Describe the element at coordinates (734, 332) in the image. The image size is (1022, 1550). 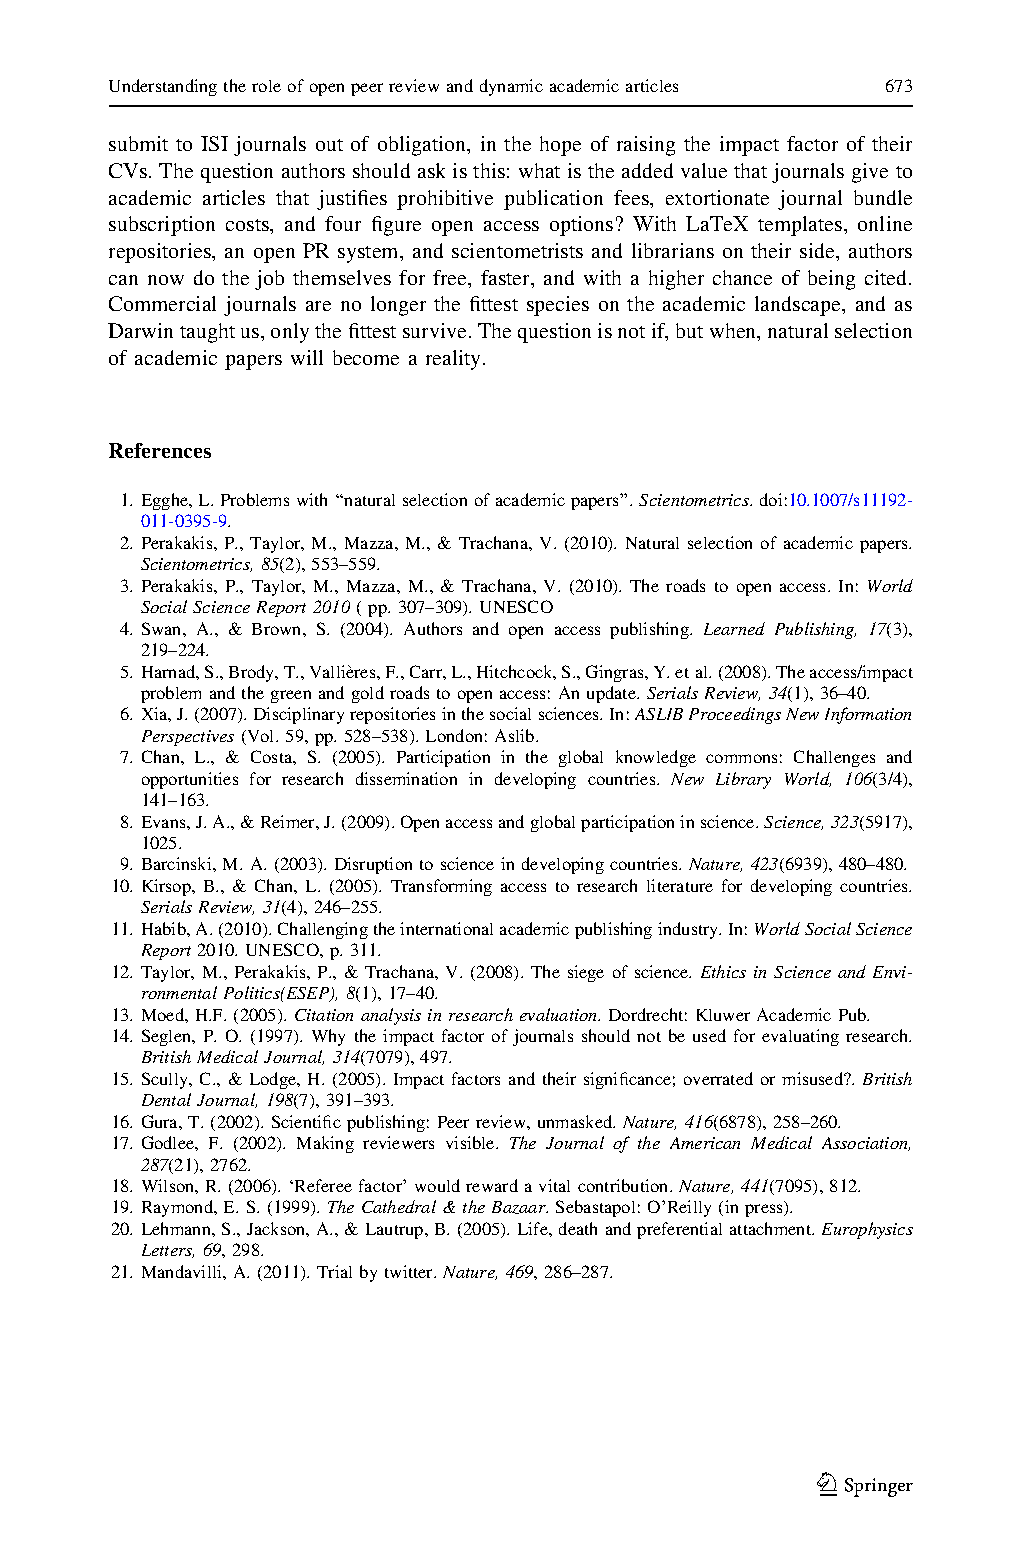
I see `when` at that location.
